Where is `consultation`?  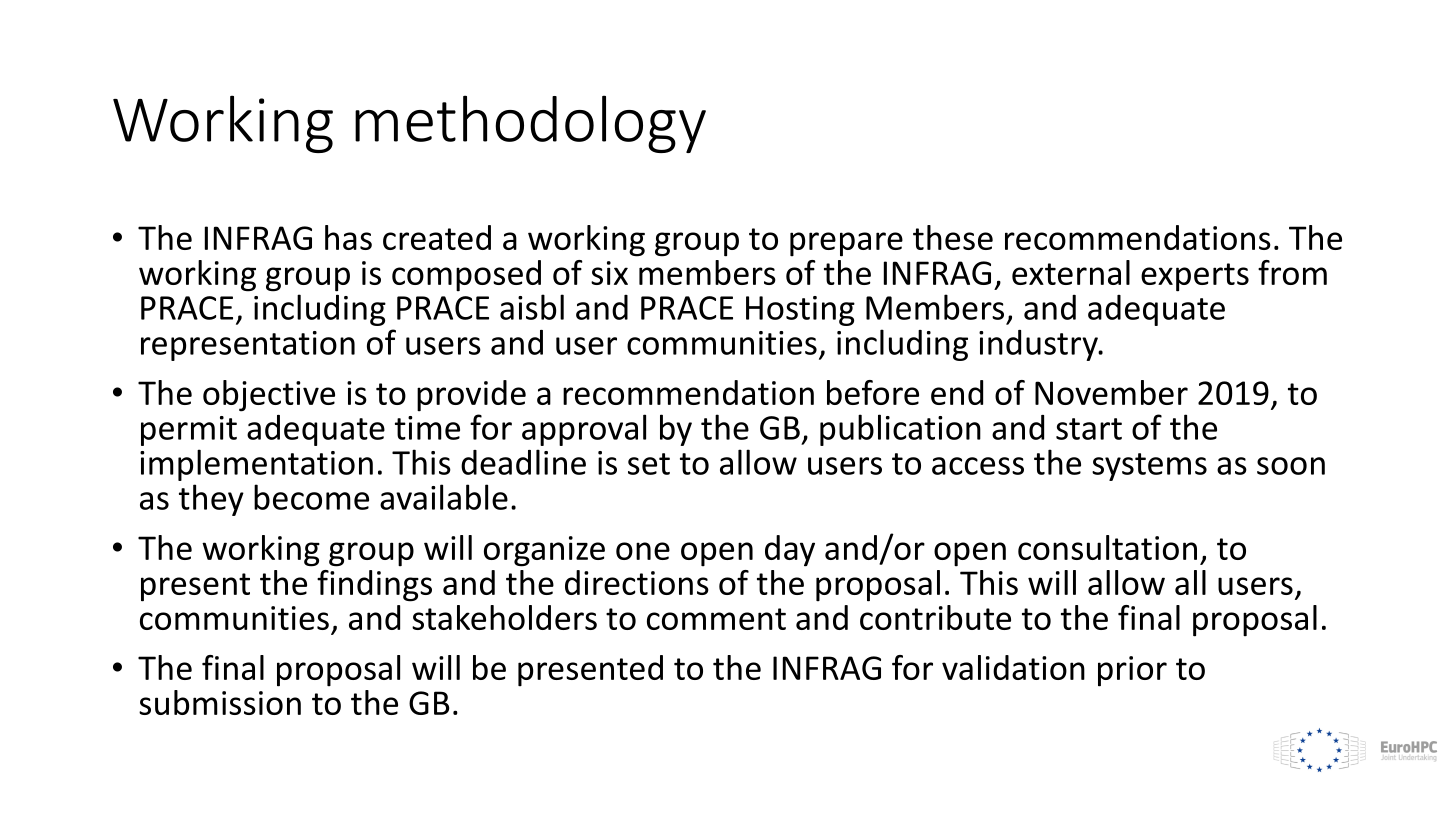
consultation is located at coordinates (1107, 547).
